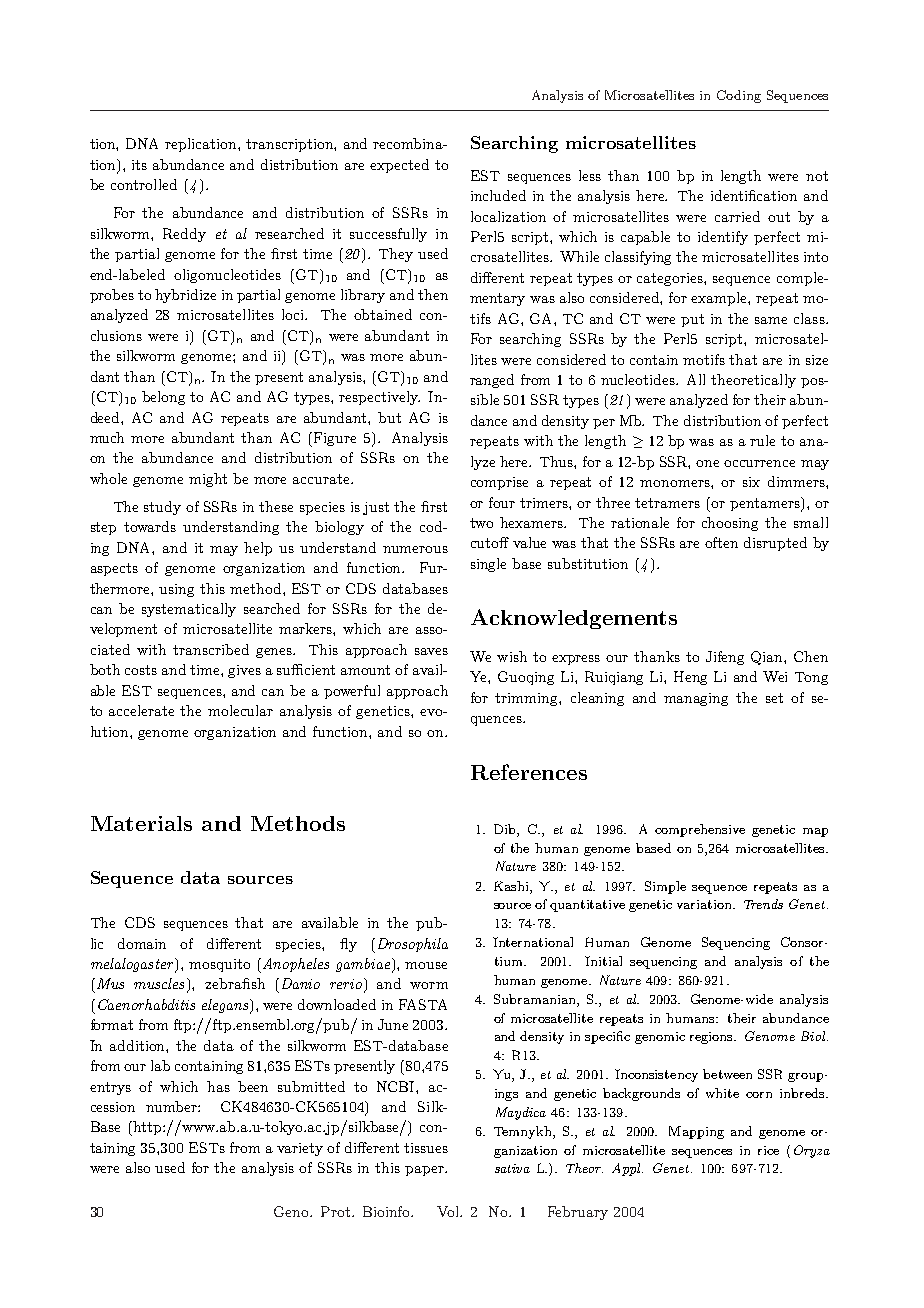 The height and width of the screenshot is (1308, 924). What do you see at coordinates (690, 678) in the screenshot?
I see `Heng` at bounding box center [690, 678].
